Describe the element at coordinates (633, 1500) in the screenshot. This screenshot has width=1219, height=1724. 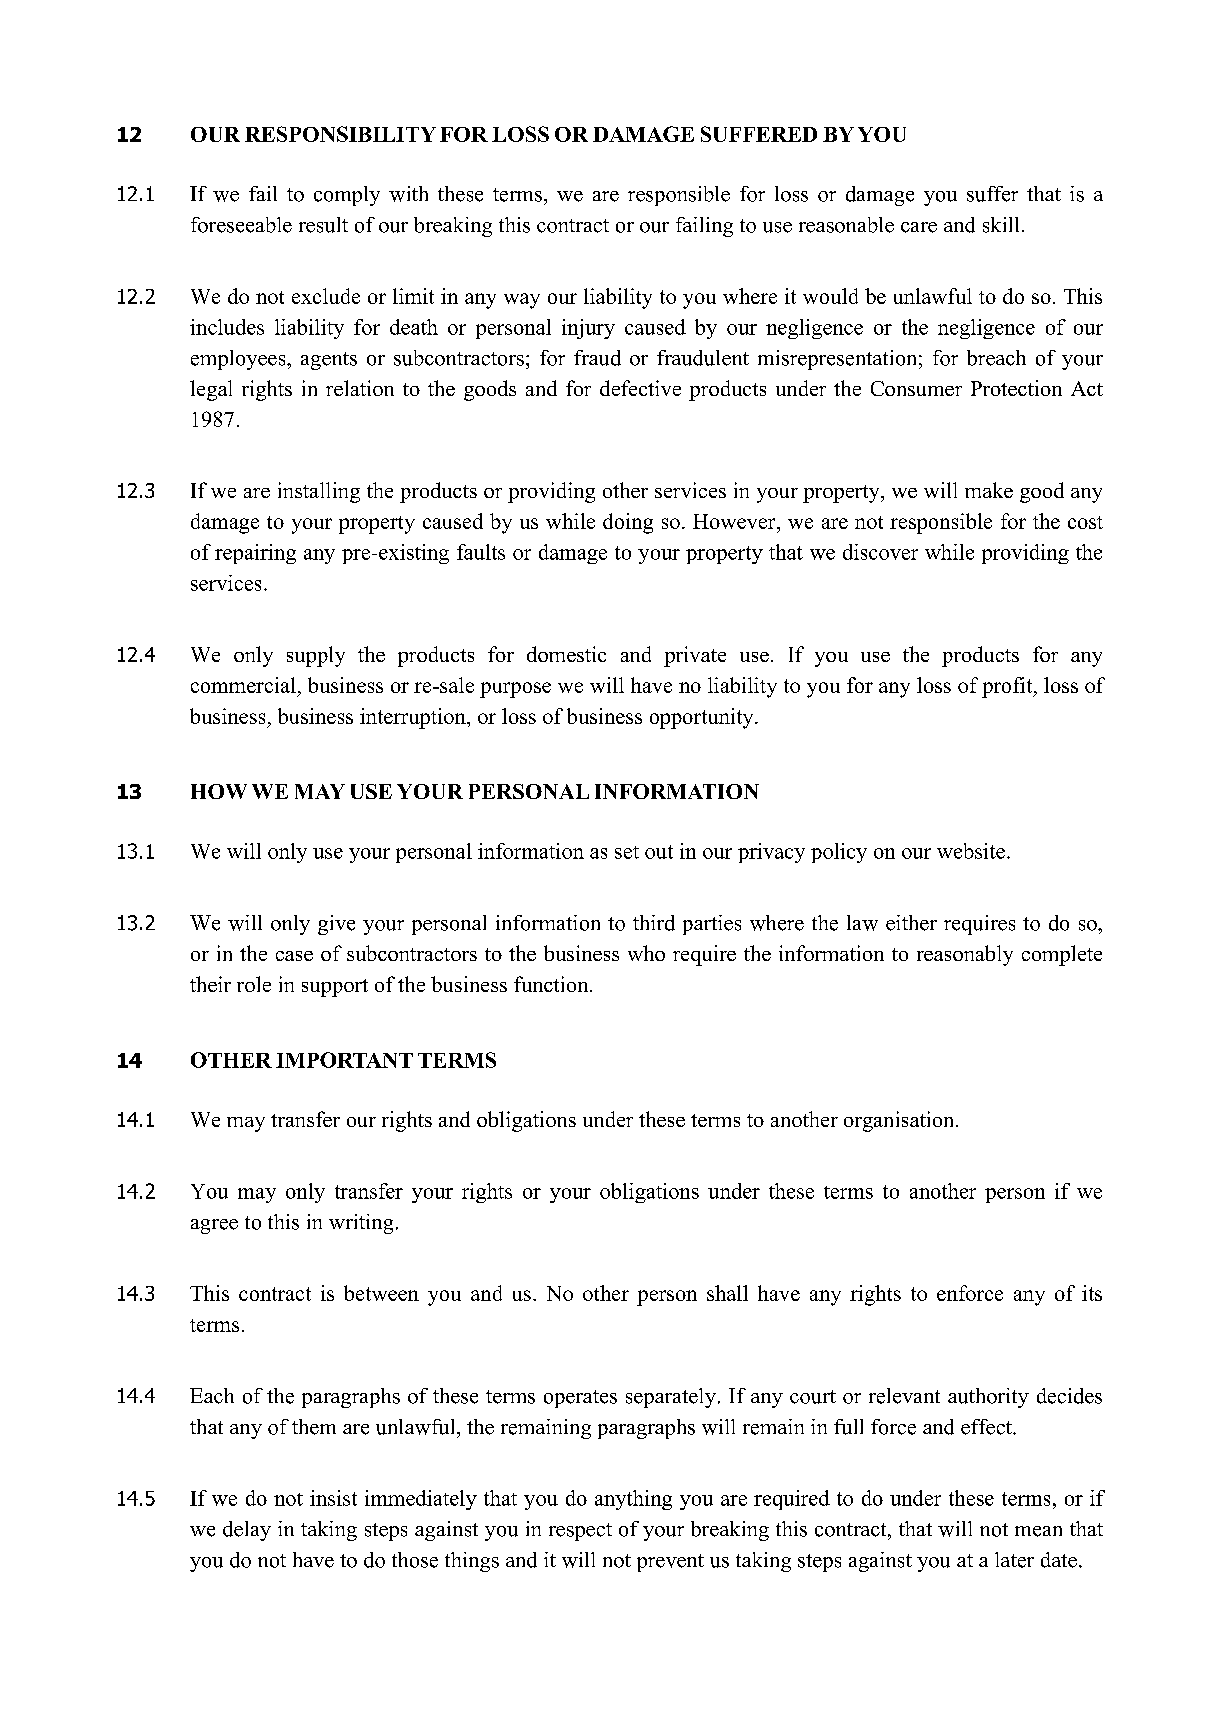
I see `anything` at that location.
